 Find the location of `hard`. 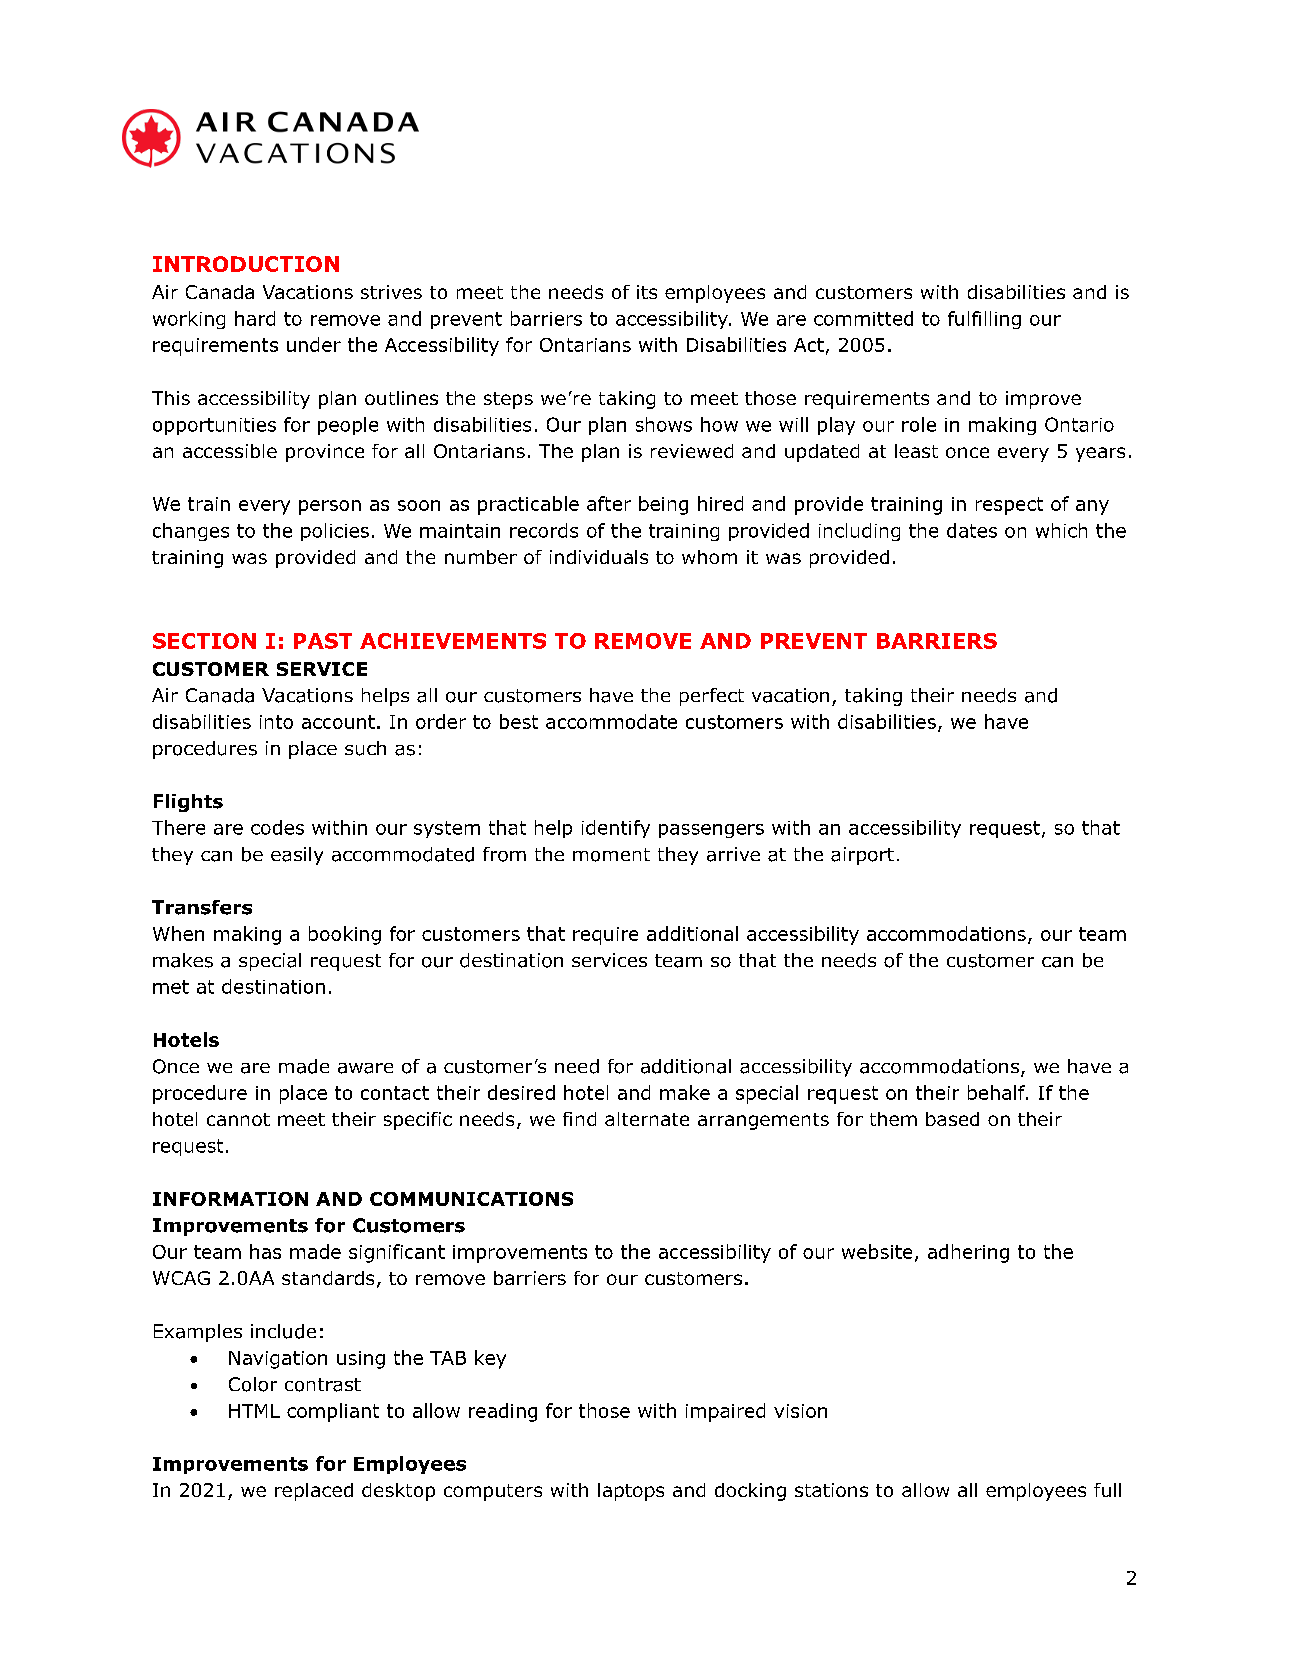

hard is located at coordinates (255, 318).
